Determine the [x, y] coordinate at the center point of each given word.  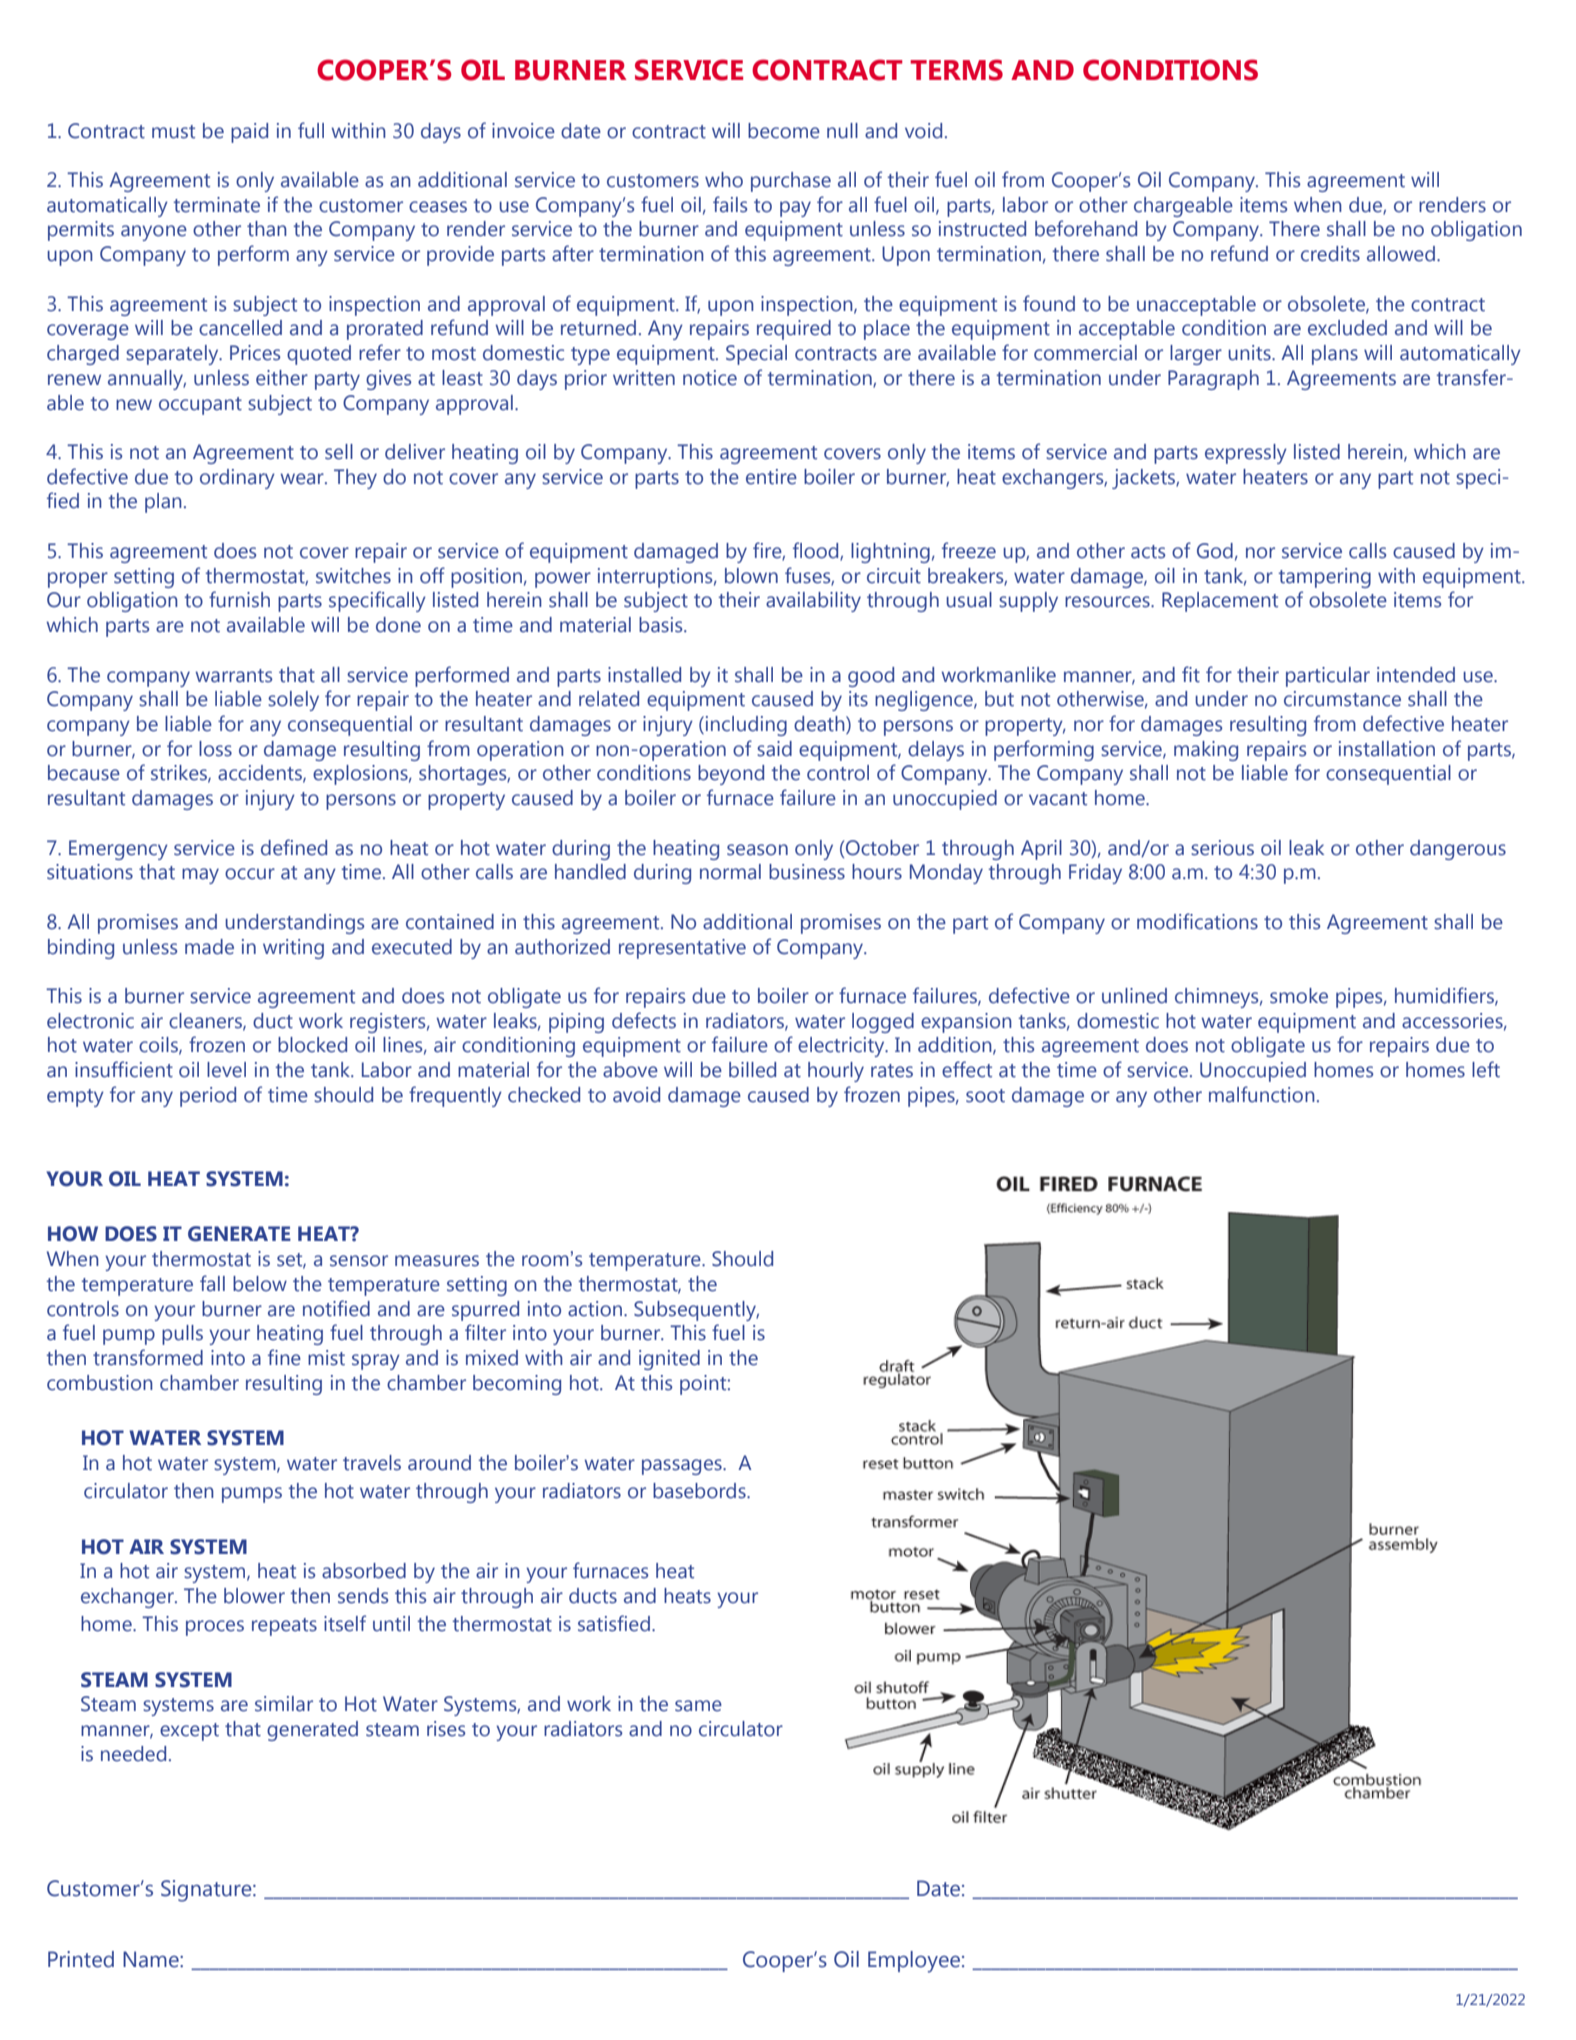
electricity [842, 1047]
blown [751, 576]
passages [683, 1467]
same [698, 1706]
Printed [81, 1959]
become [784, 131]
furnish [239, 599]
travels [372, 1463]
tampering [1324, 578]
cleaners [206, 1021]
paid [249, 133]
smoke [1299, 996]
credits [1330, 254]
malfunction [1262, 1094]
